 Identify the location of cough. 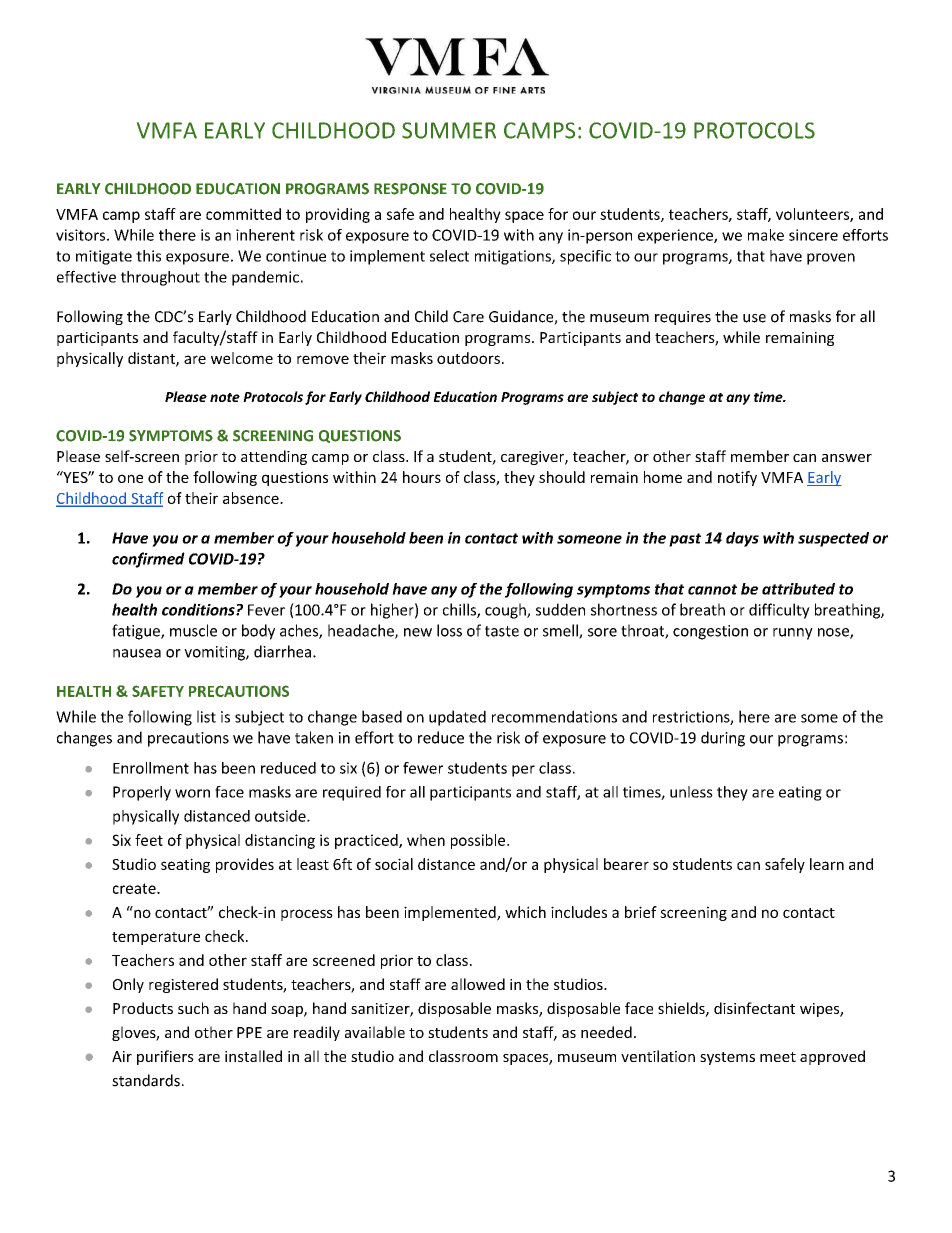
(506, 611).
